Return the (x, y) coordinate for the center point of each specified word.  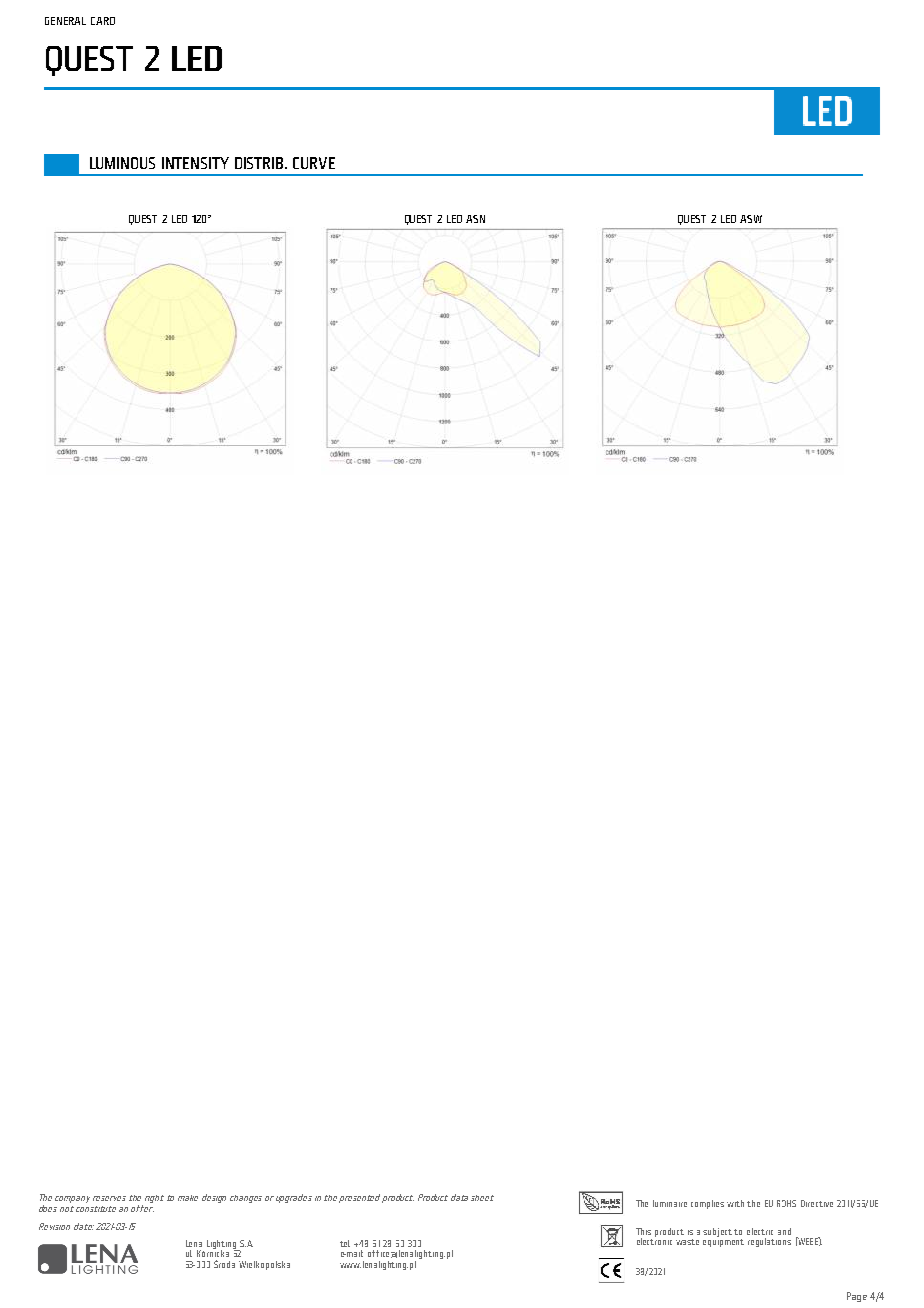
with (735, 1203)
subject (719, 1232)
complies (707, 1204)
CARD (103, 21)
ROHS (786, 1203)
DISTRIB (260, 163)
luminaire (670, 1203)
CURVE (314, 163)
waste (687, 1242)
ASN (475, 219)
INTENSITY (195, 163)
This (643, 1231)
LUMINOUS (122, 163)
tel (345, 1243)
